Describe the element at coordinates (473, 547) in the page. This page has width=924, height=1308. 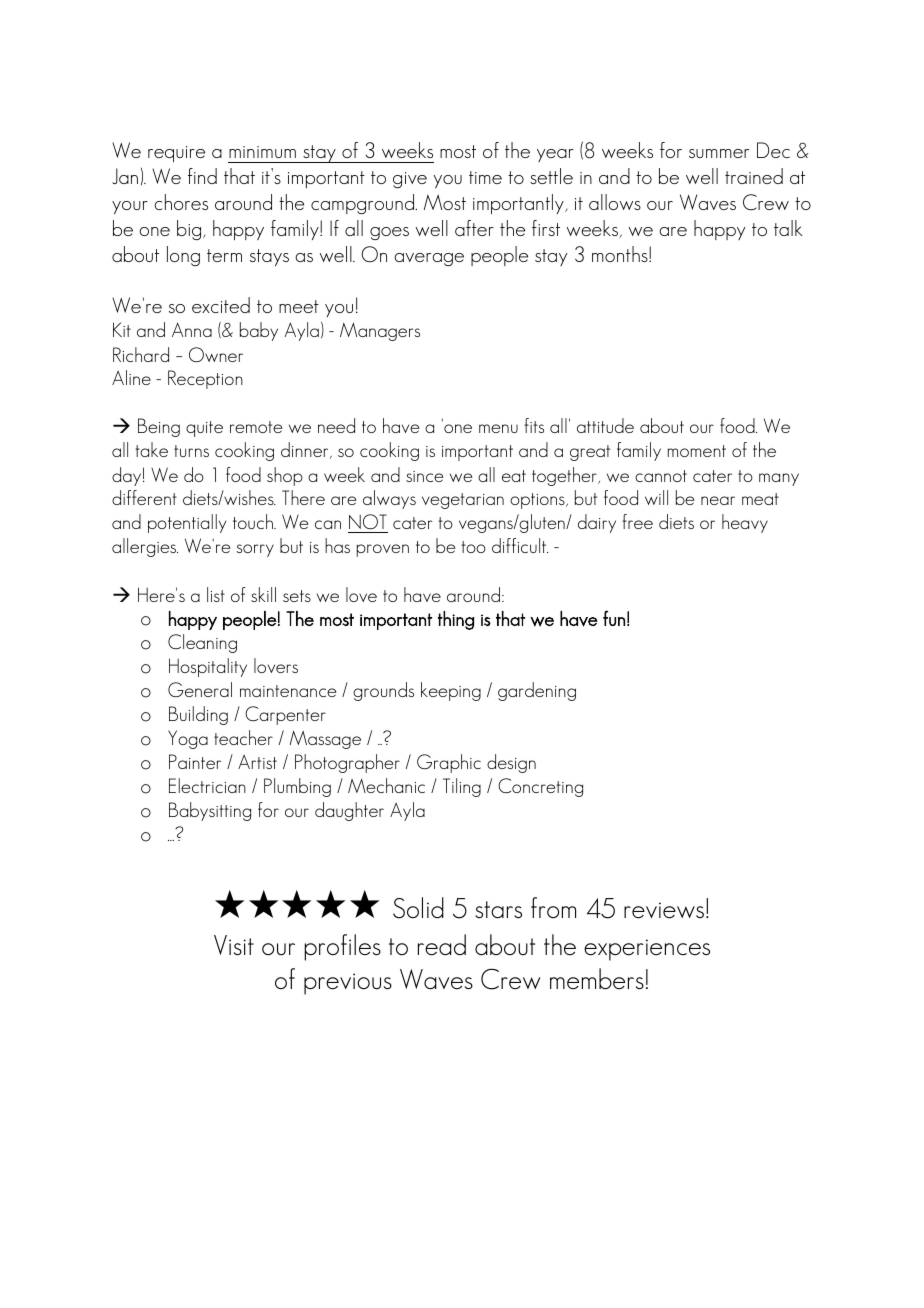
I see `too` at that location.
